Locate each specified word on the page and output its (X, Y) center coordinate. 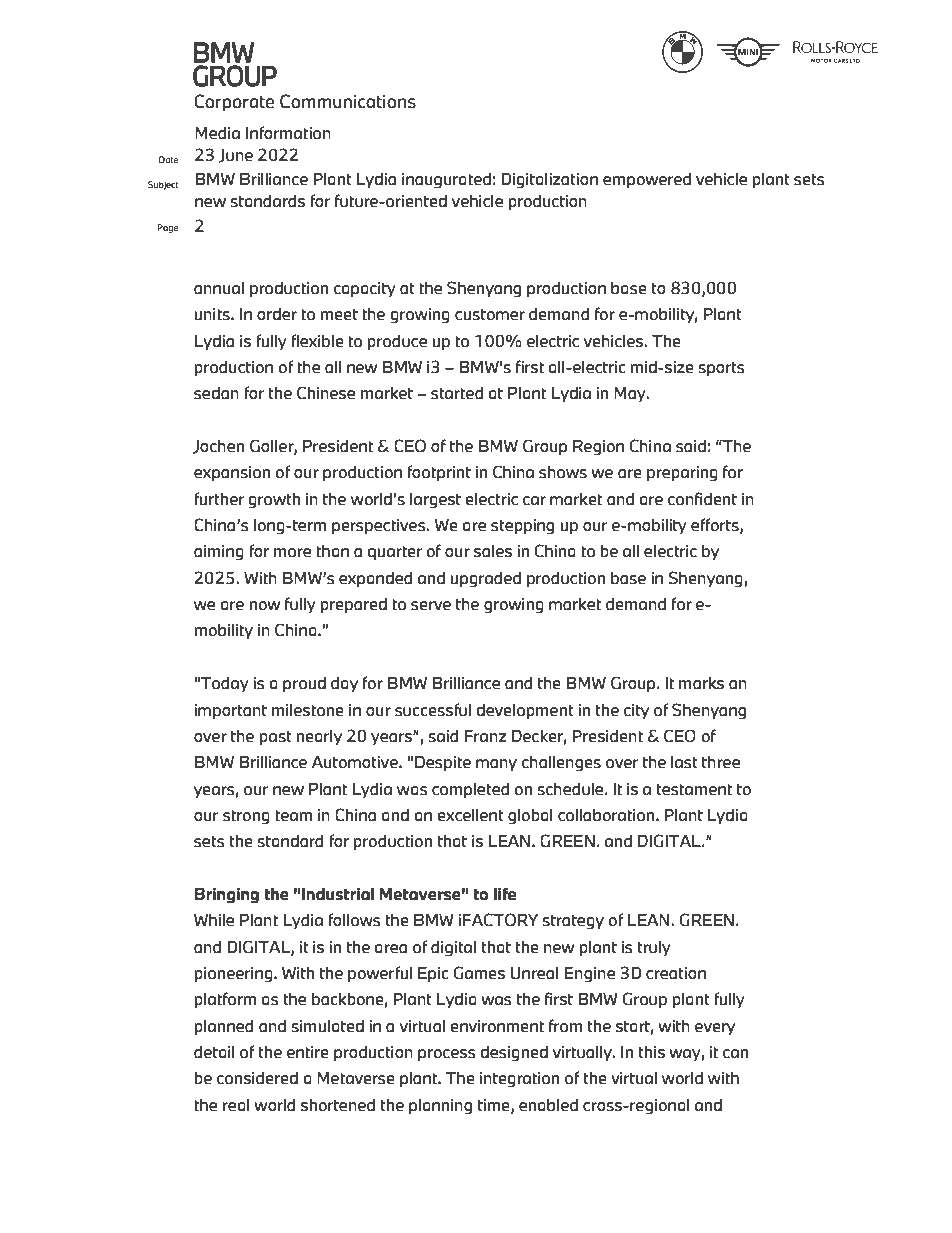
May (631, 394)
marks (701, 683)
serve (431, 606)
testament (694, 790)
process (447, 1055)
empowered (647, 180)
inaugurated (446, 181)
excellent (470, 815)
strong (246, 817)
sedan (216, 393)
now (264, 606)
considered (257, 1078)
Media (217, 133)
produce (397, 342)
